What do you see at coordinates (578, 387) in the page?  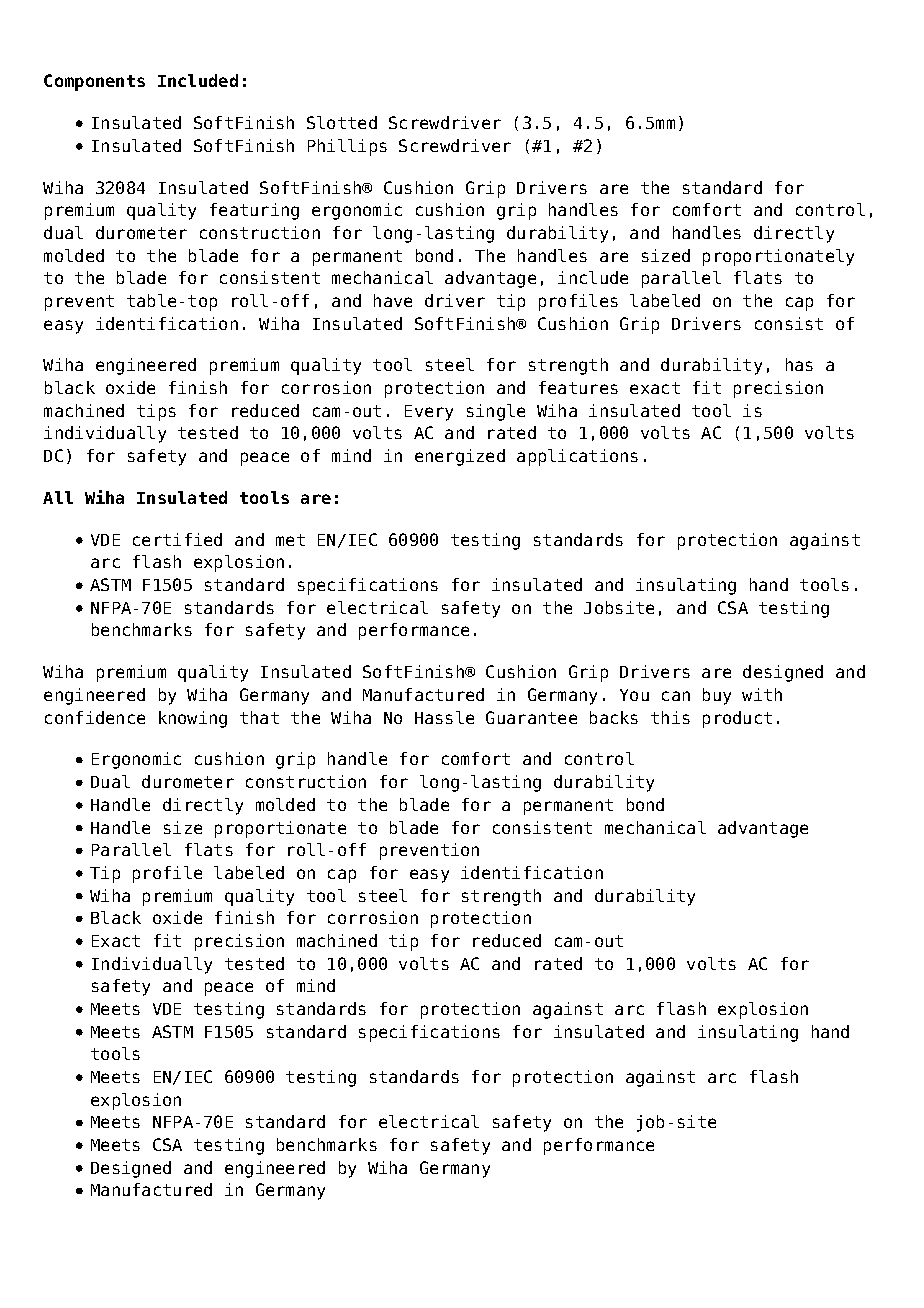 I see `features` at bounding box center [578, 387].
